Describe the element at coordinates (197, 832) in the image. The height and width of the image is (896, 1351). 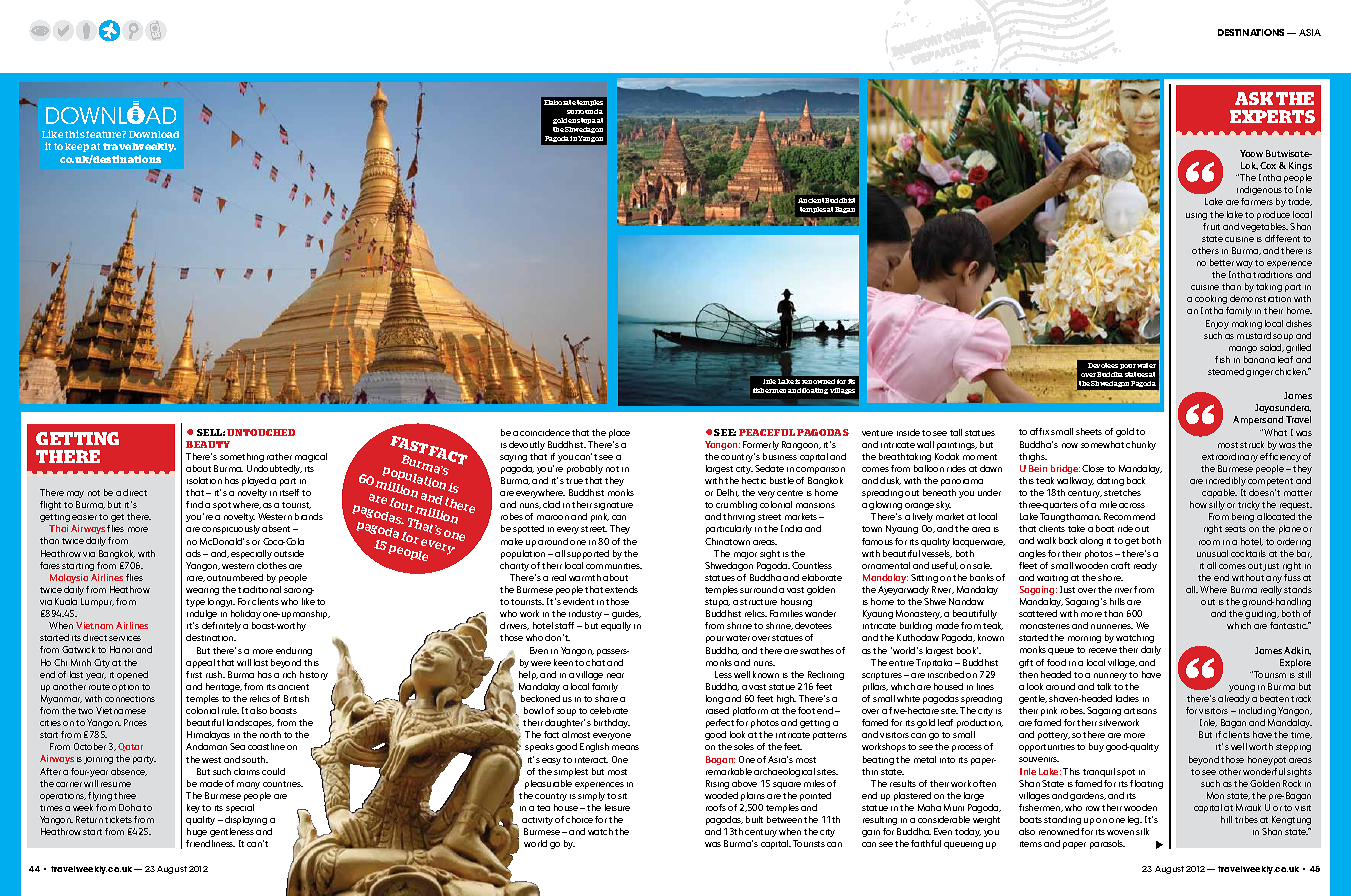
I see `huge` at that location.
